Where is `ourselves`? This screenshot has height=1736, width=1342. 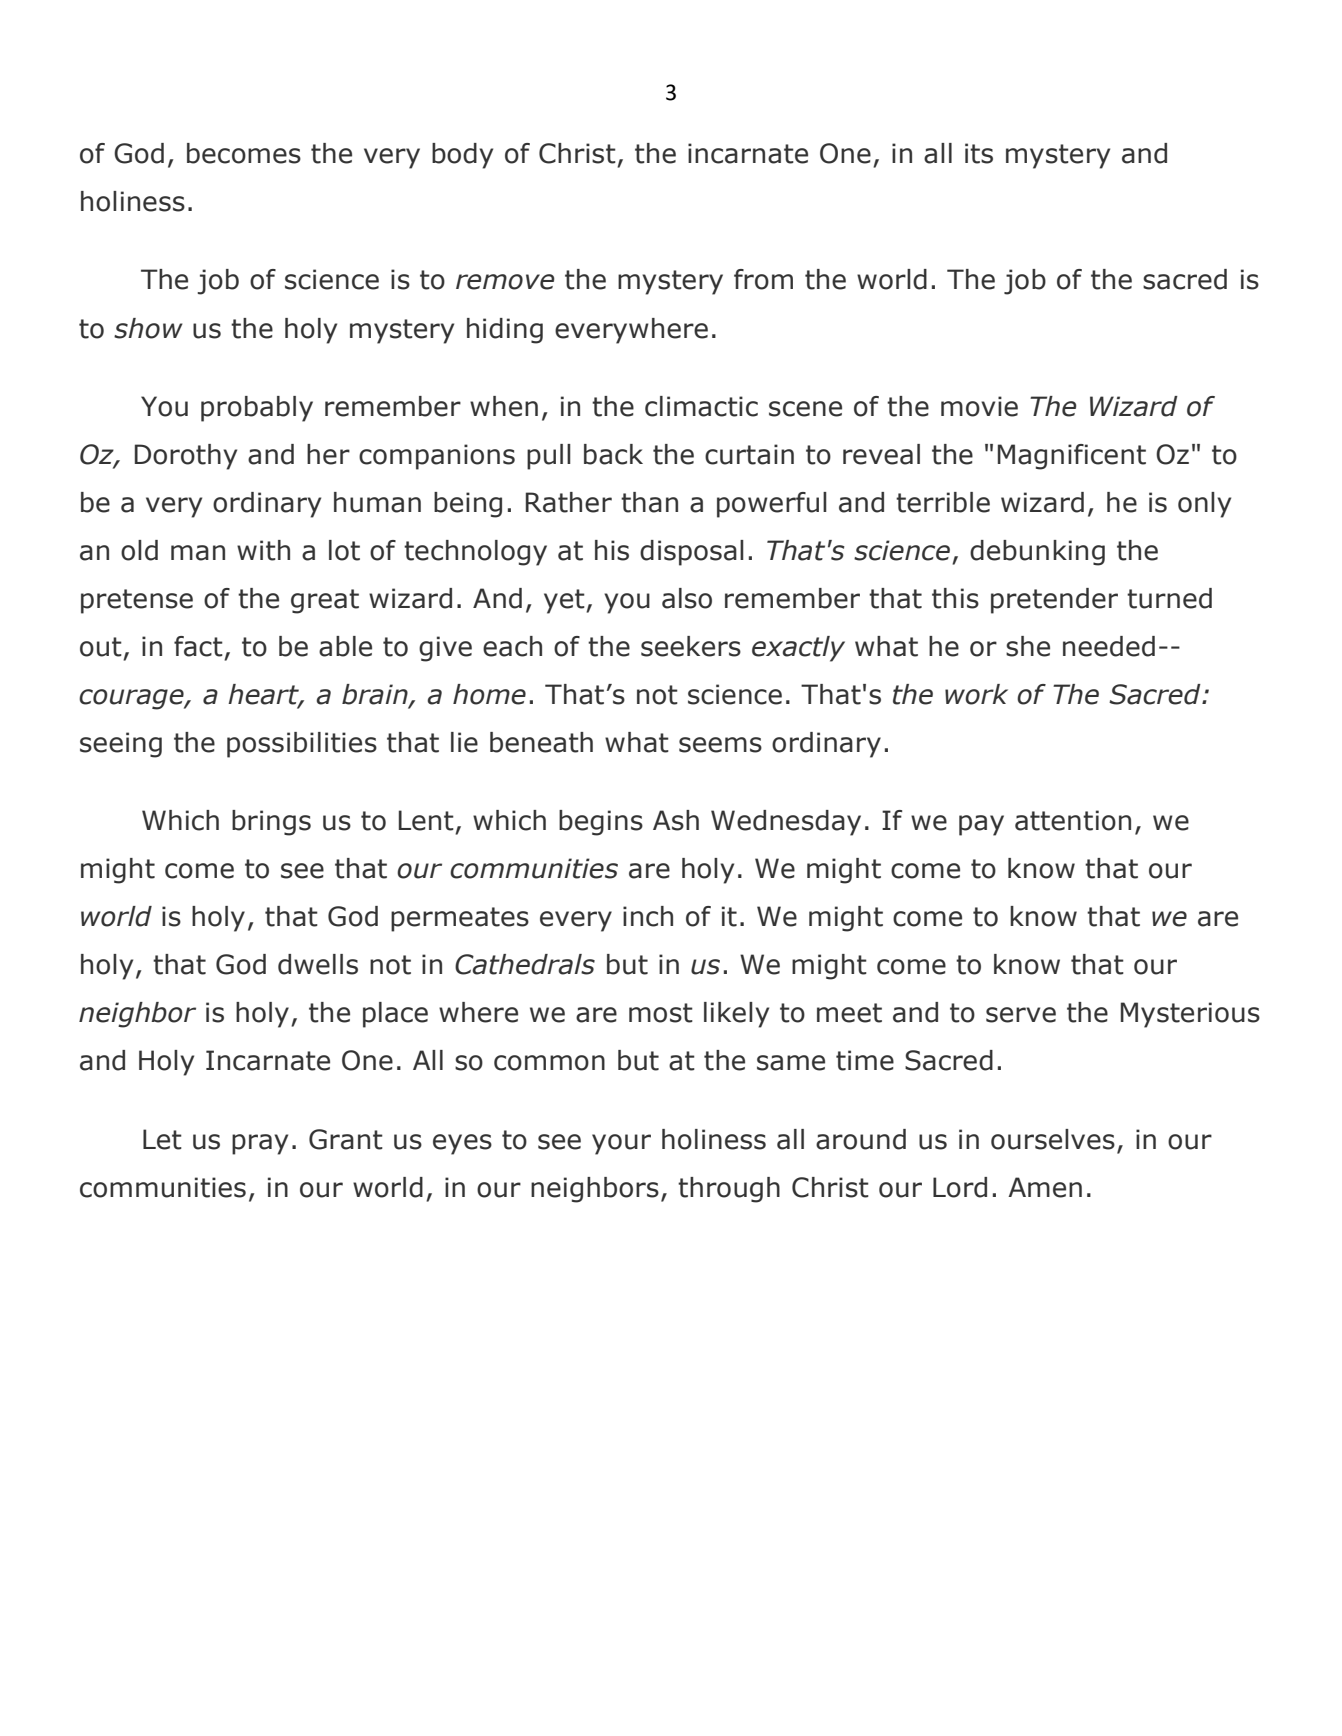 ourselves is located at coordinates (1053, 1139).
